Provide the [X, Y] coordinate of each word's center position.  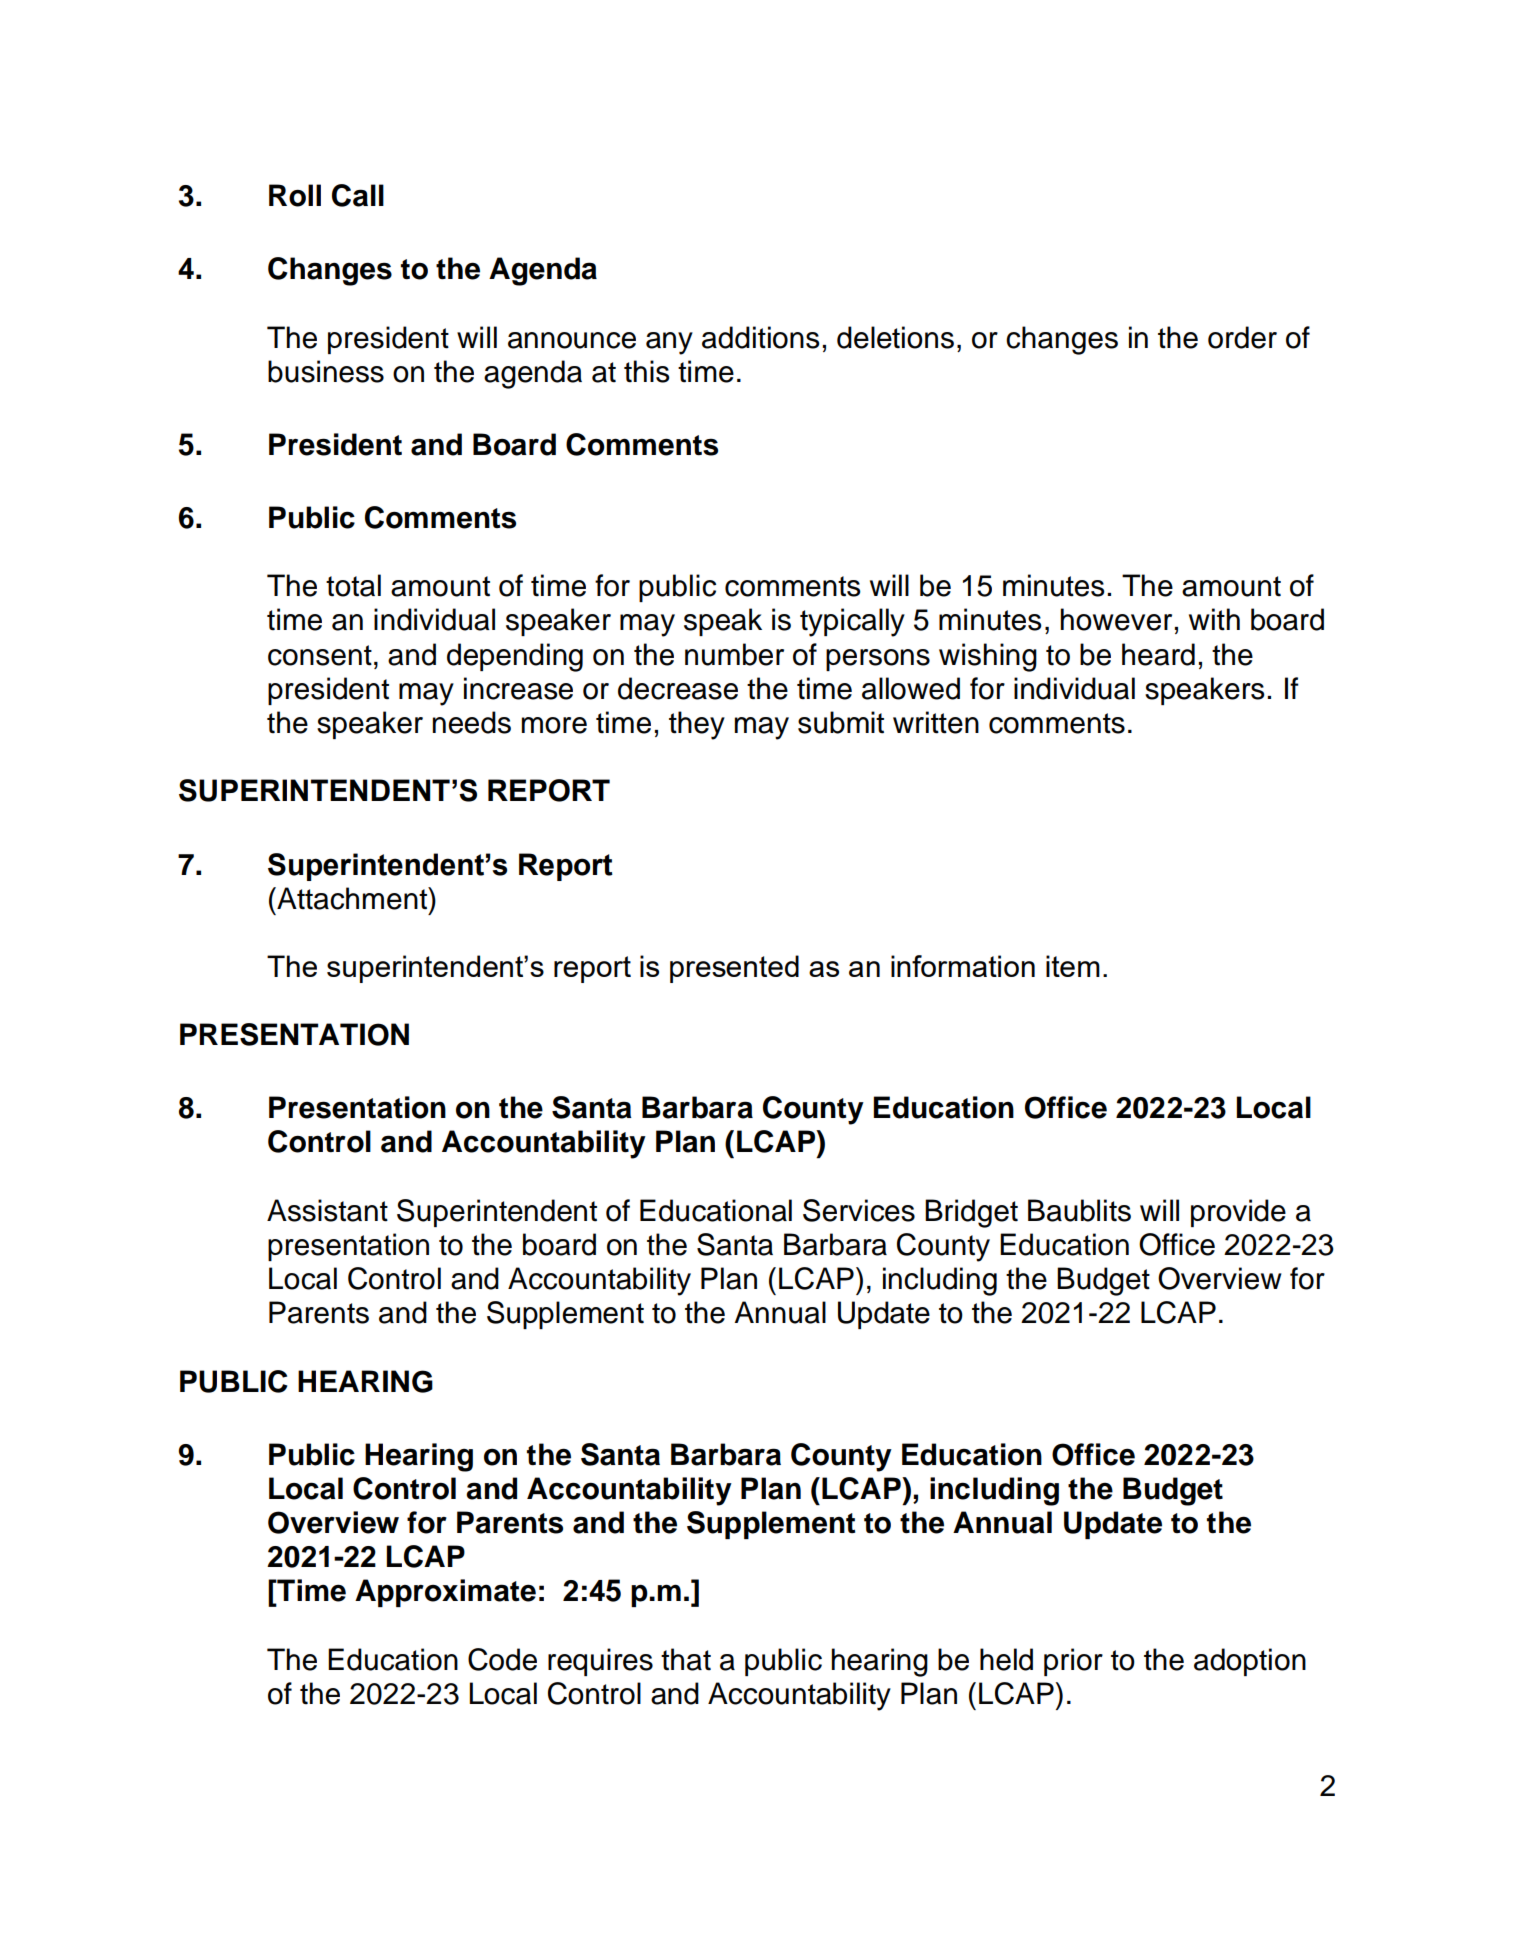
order [1242, 337]
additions [761, 337]
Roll [295, 195]
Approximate [445, 1593]
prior [1073, 1662]
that [686, 1659]
